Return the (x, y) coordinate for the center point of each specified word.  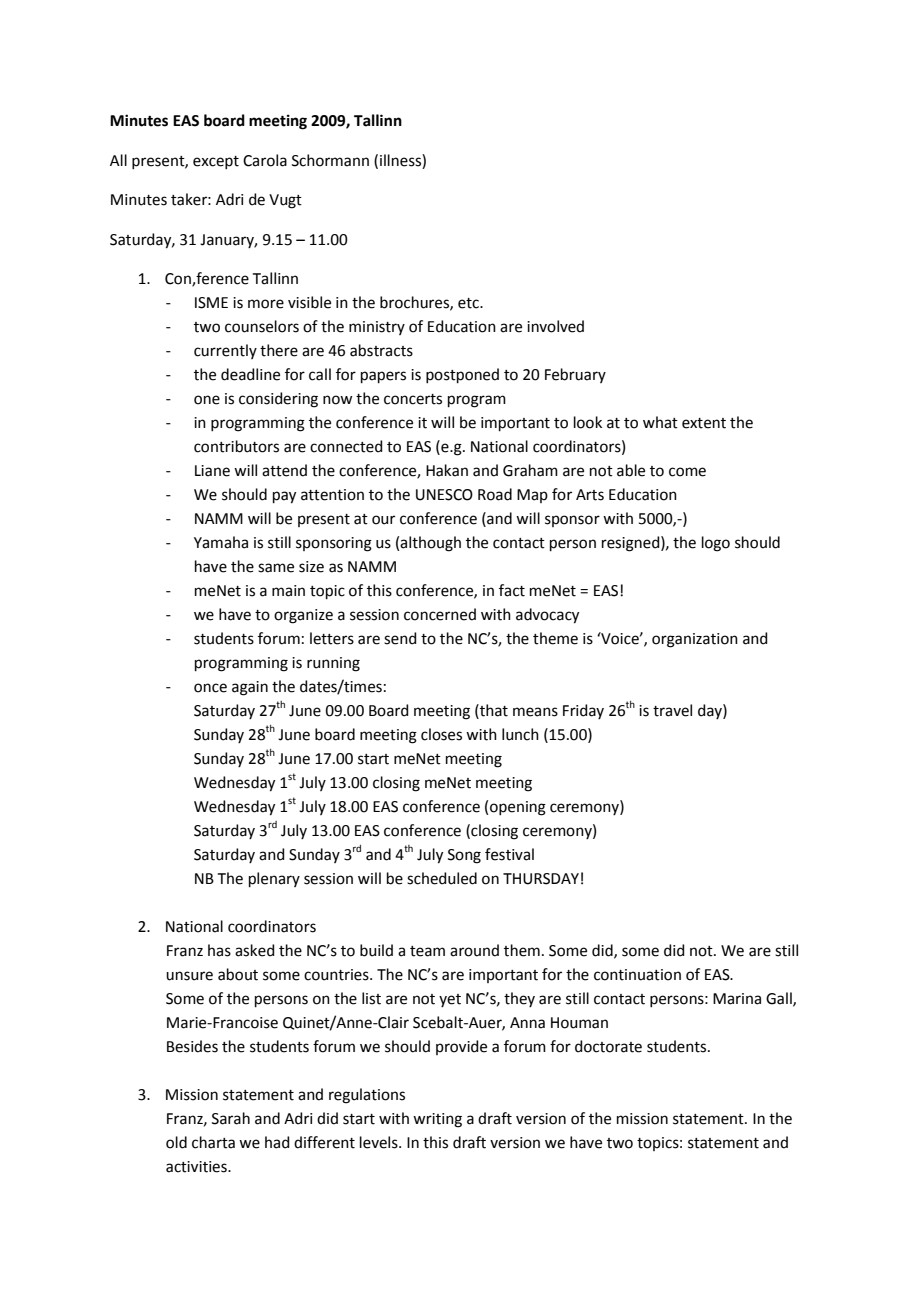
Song (464, 856)
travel (672, 710)
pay (284, 497)
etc (469, 303)
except (216, 162)
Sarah (231, 1118)
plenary (274, 879)
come (687, 472)
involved (555, 326)
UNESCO (444, 495)
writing (437, 1120)
